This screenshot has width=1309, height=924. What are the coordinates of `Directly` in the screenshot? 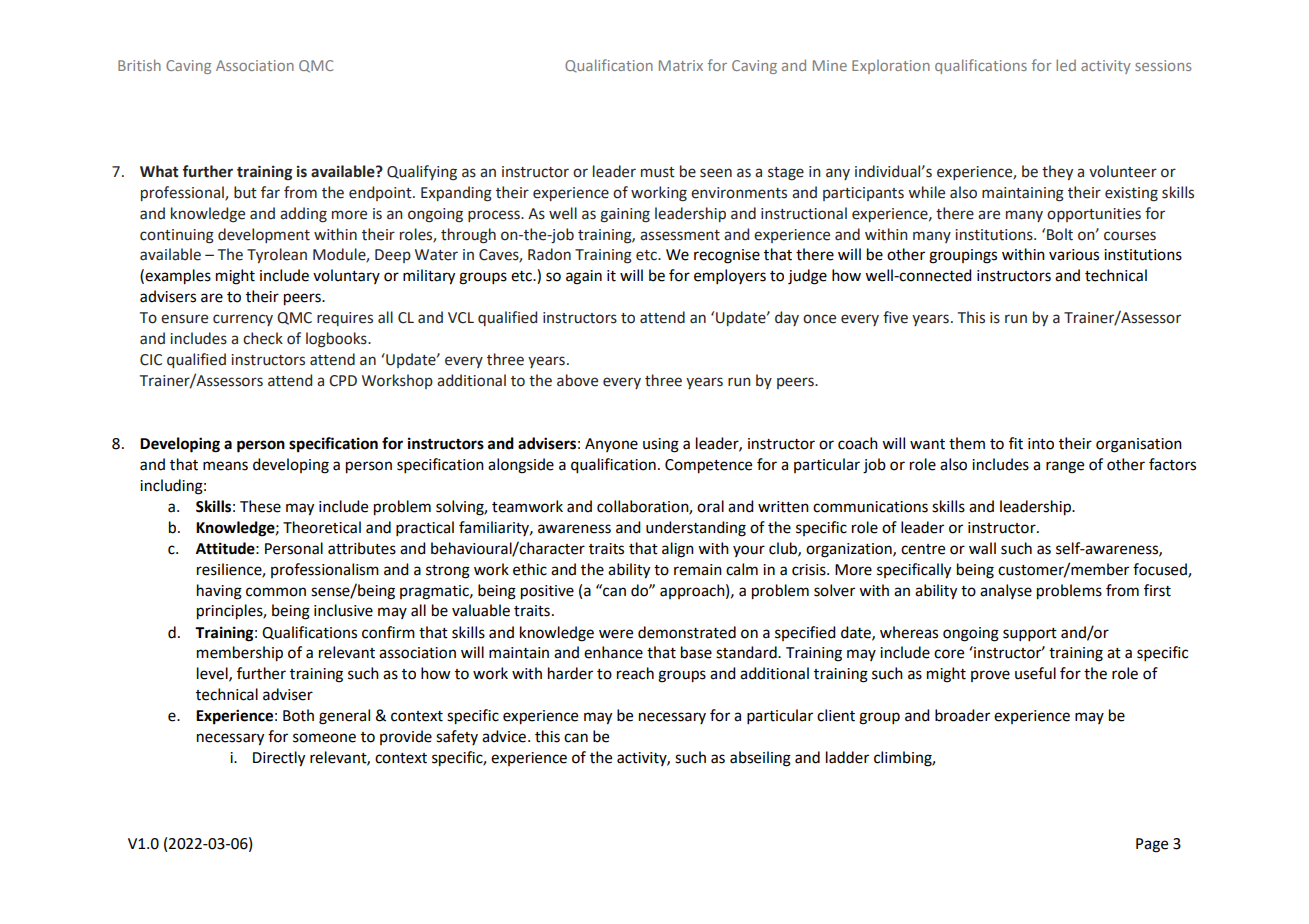 It's located at (279, 759).
